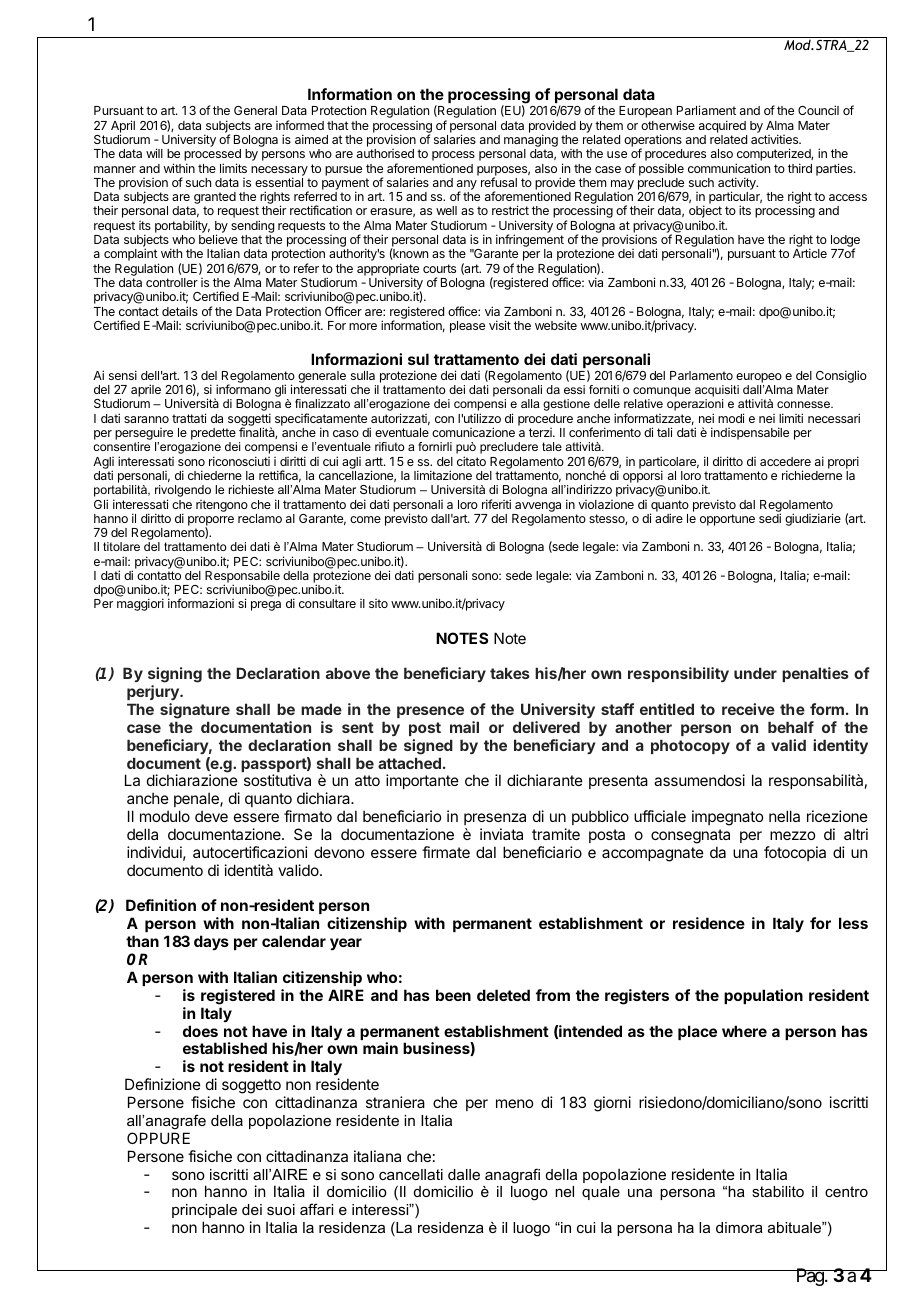 The image size is (924, 1308). Describe the element at coordinates (776, 139) in the screenshot. I see `activities` at that location.
